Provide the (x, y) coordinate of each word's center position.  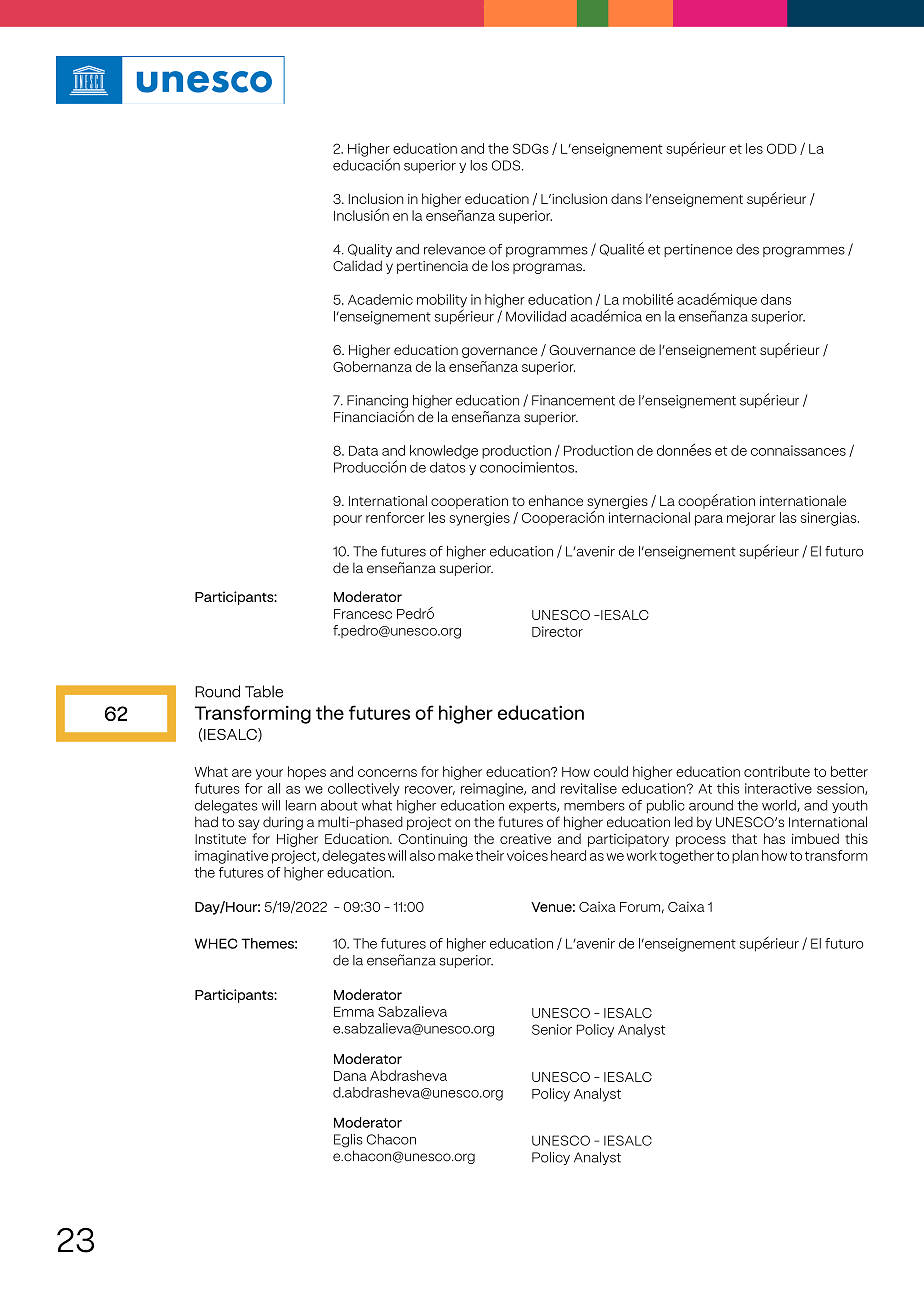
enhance (555, 500)
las (788, 517)
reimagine (493, 790)
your (269, 774)
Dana (350, 1076)
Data (363, 451)
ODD (782, 148)
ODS (507, 165)
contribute (777, 771)
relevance (454, 249)
